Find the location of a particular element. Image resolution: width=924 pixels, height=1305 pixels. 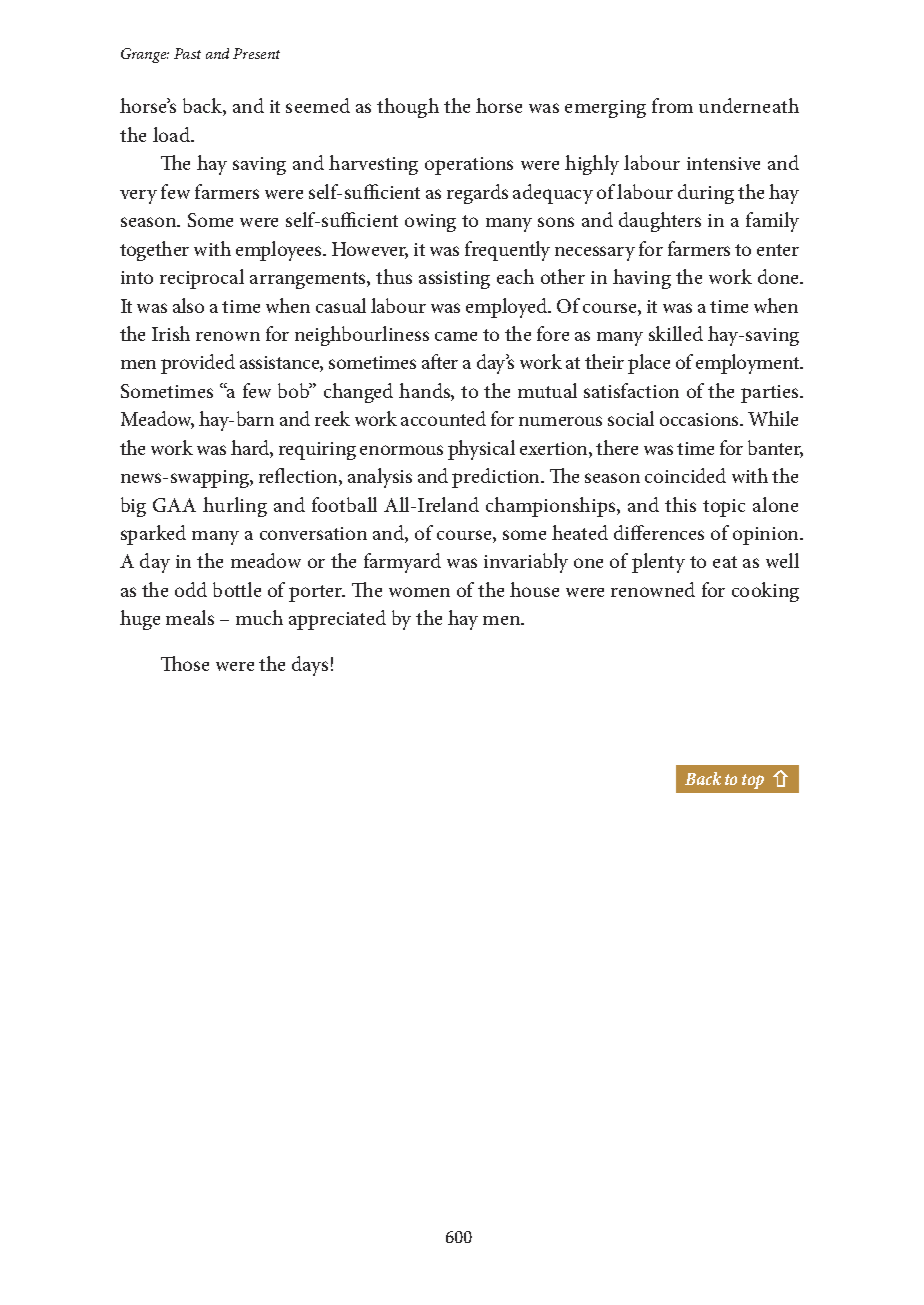

meals is located at coordinates (190, 617).
